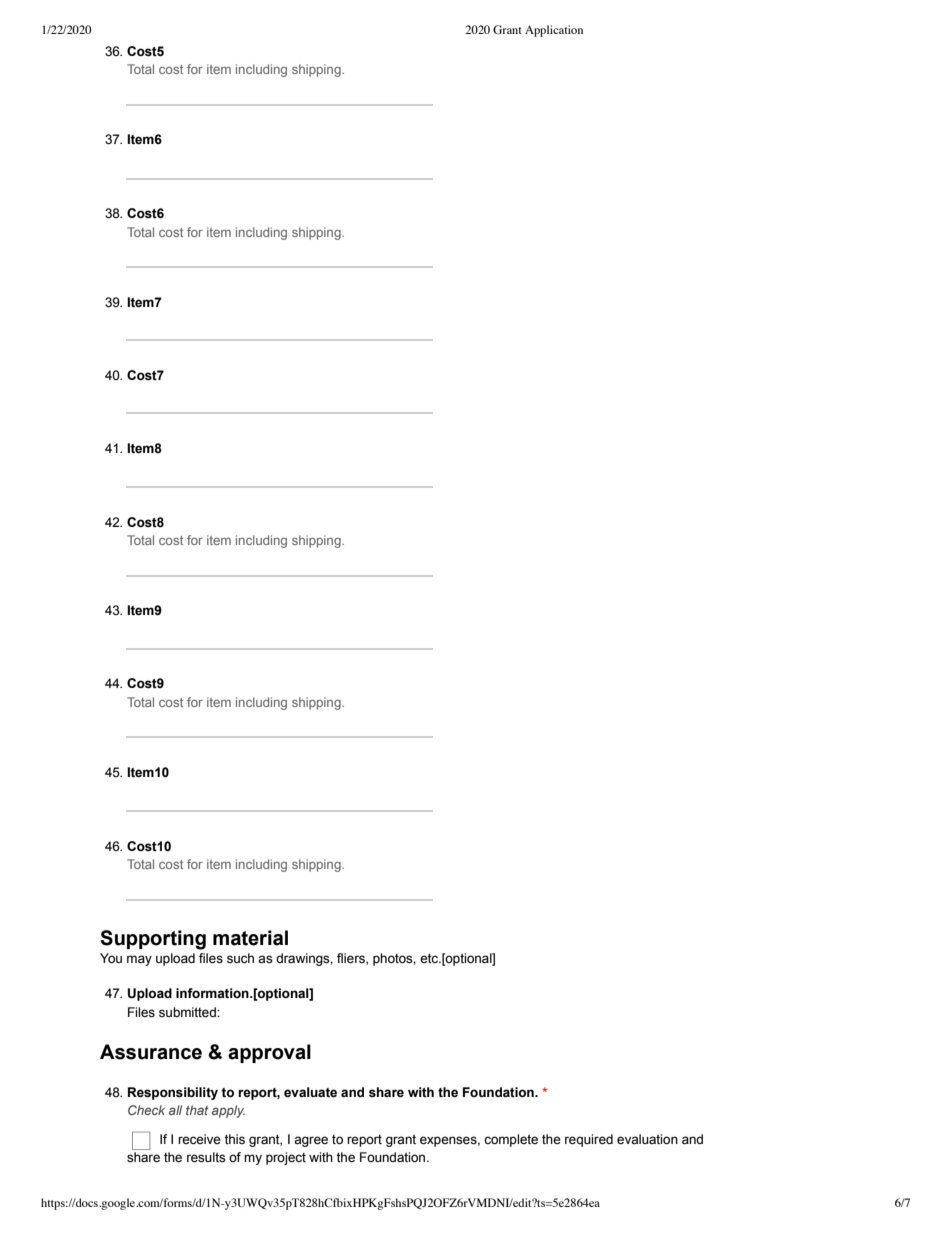 The width and height of the screenshot is (952, 1233). Describe the element at coordinates (111, 958) in the screenshot. I see `You` at that location.
